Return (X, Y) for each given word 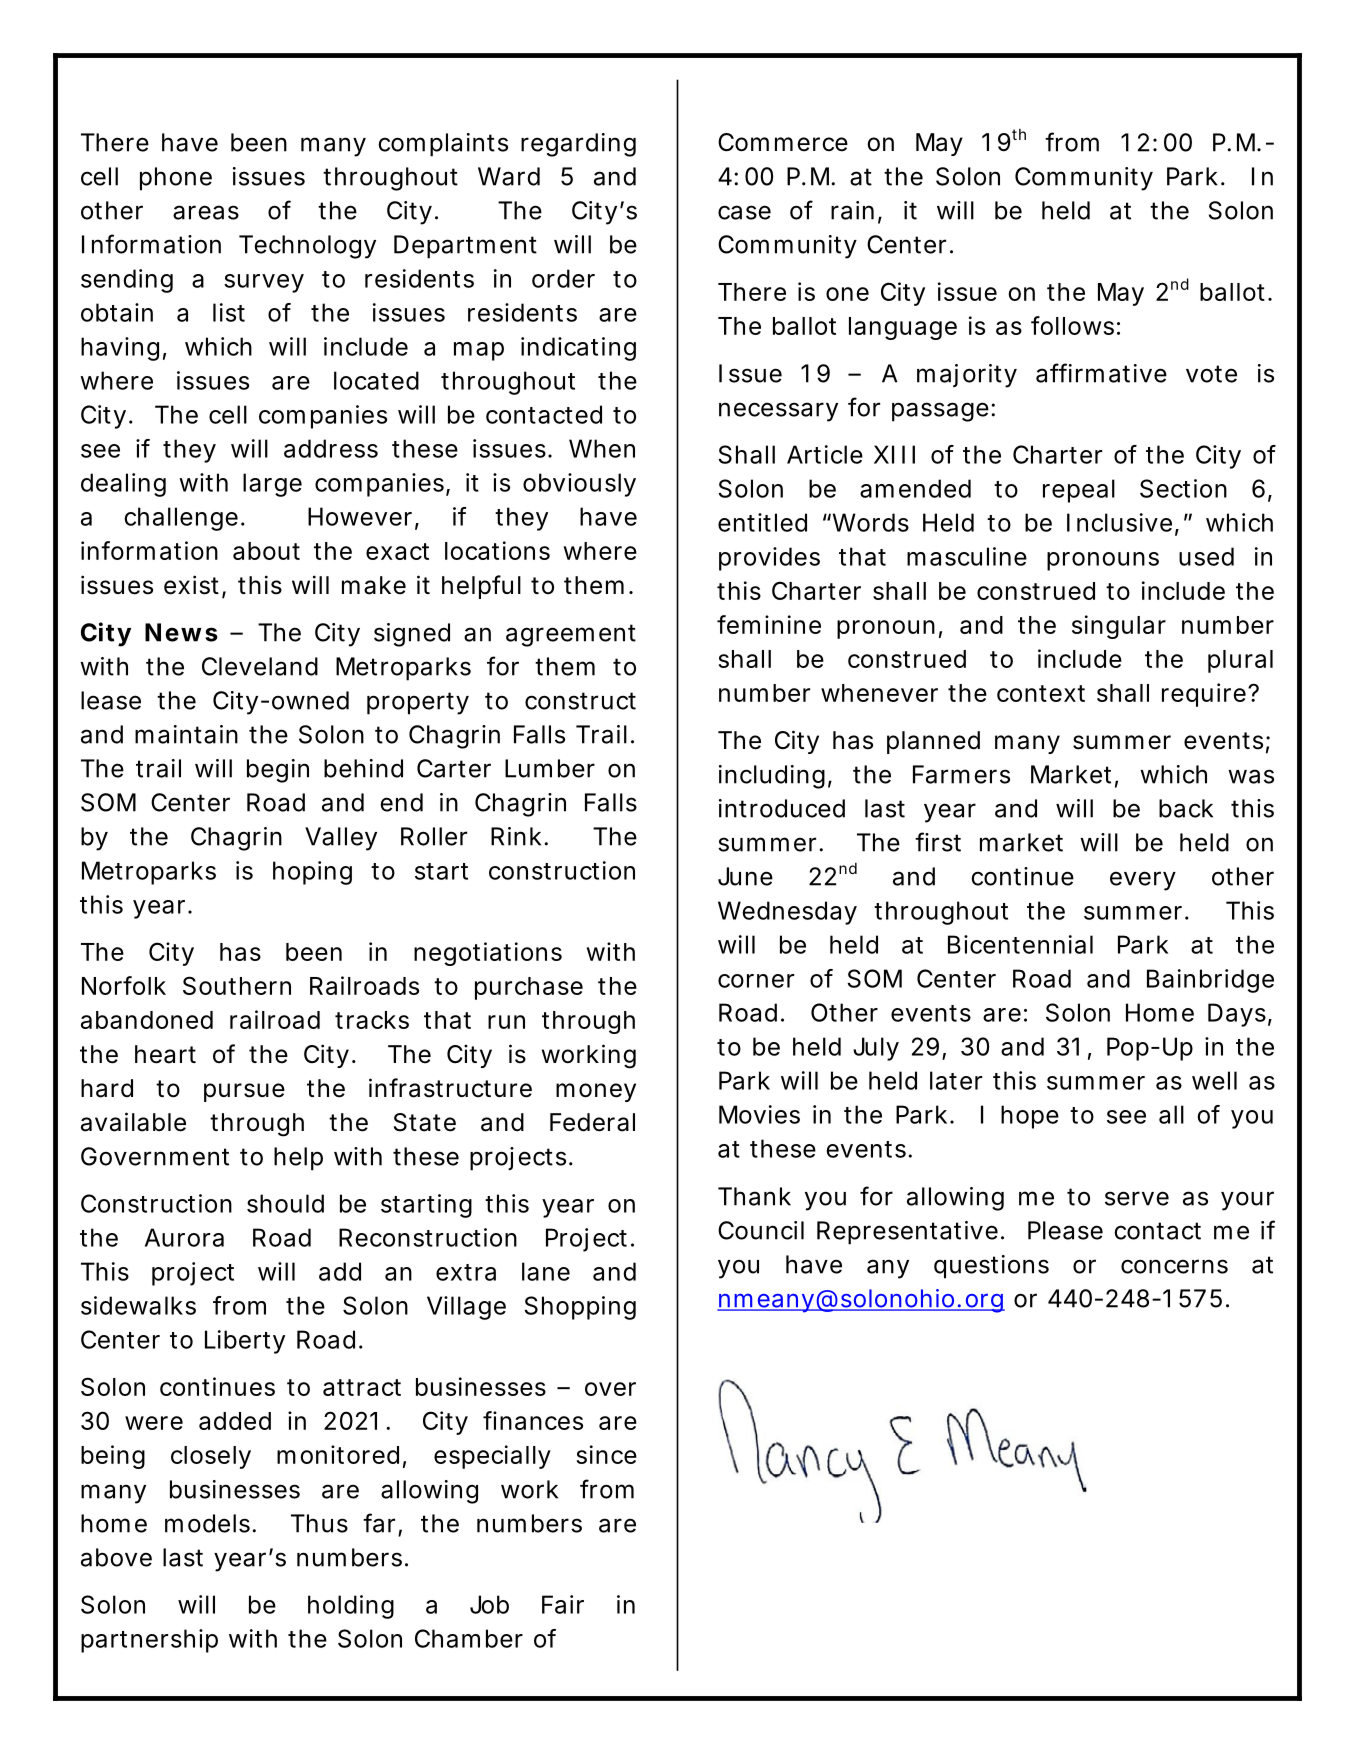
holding (351, 1607)
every (1143, 881)
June (745, 876)
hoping (312, 873)
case (744, 212)
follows (1072, 325)
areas (206, 212)
